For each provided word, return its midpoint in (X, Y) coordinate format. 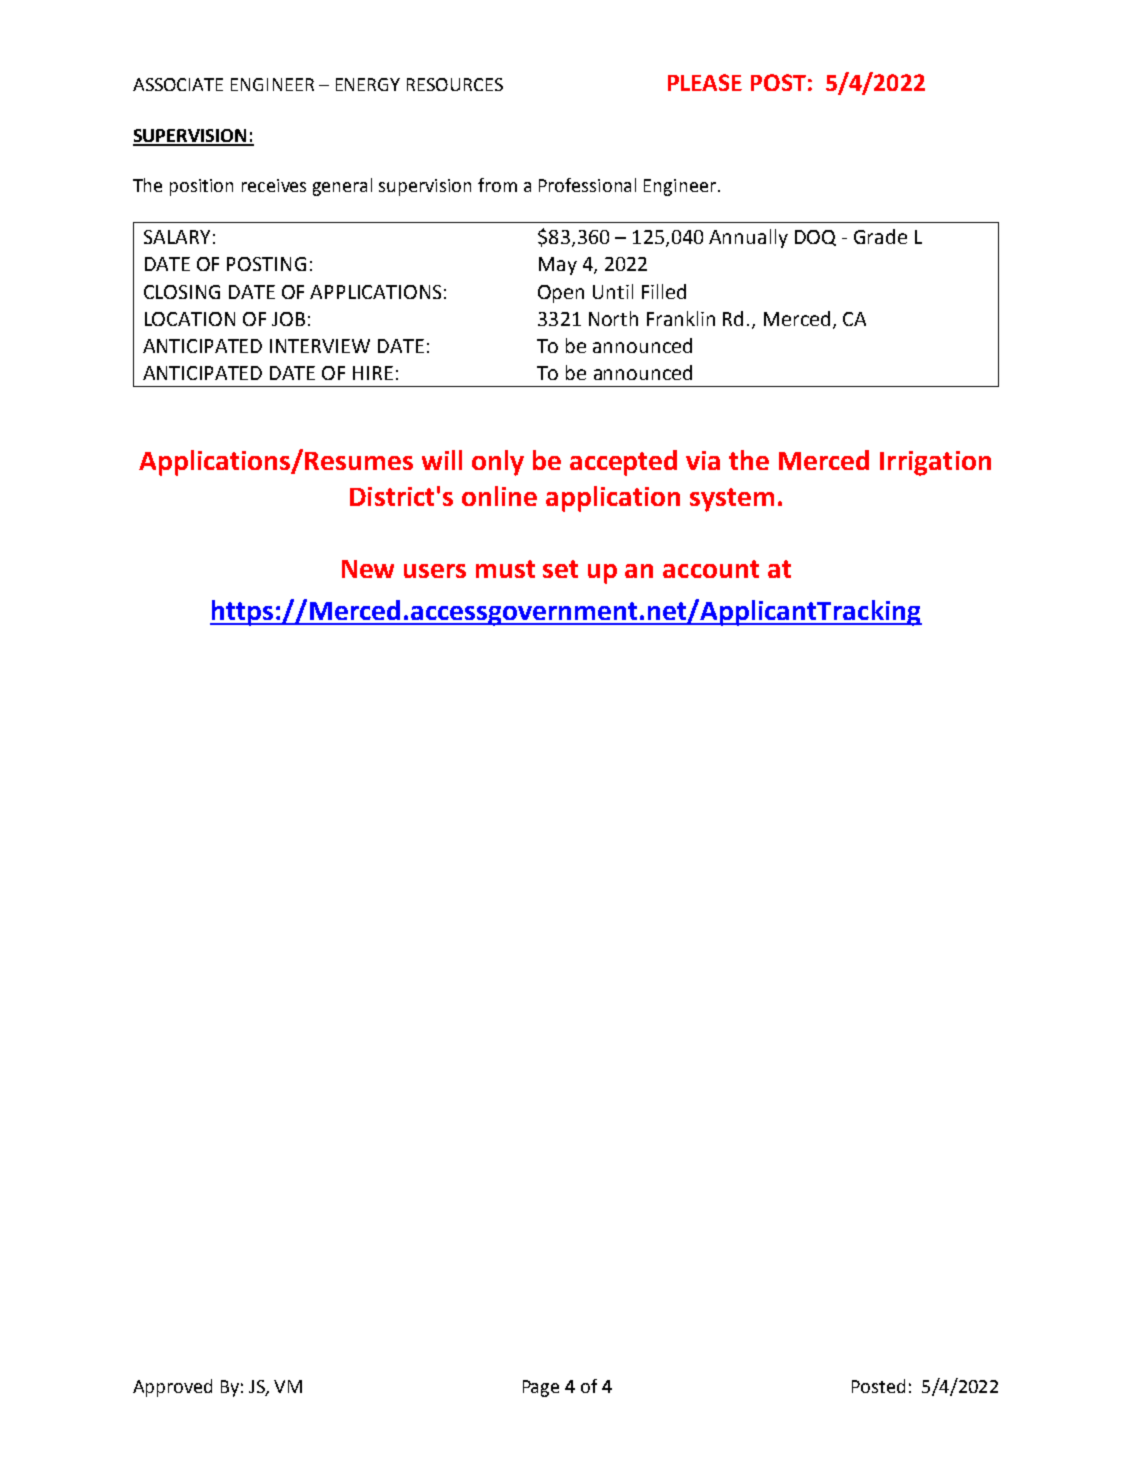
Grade (880, 236)
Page (541, 1388)
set (560, 569)
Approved (172, 1388)
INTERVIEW (320, 346)
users (435, 571)
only (498, 463)
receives (274, 185)
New (368, 569)
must (505, 569)
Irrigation (935, 463)
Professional (587, 185)
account (711, 569)
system (732, 500)
